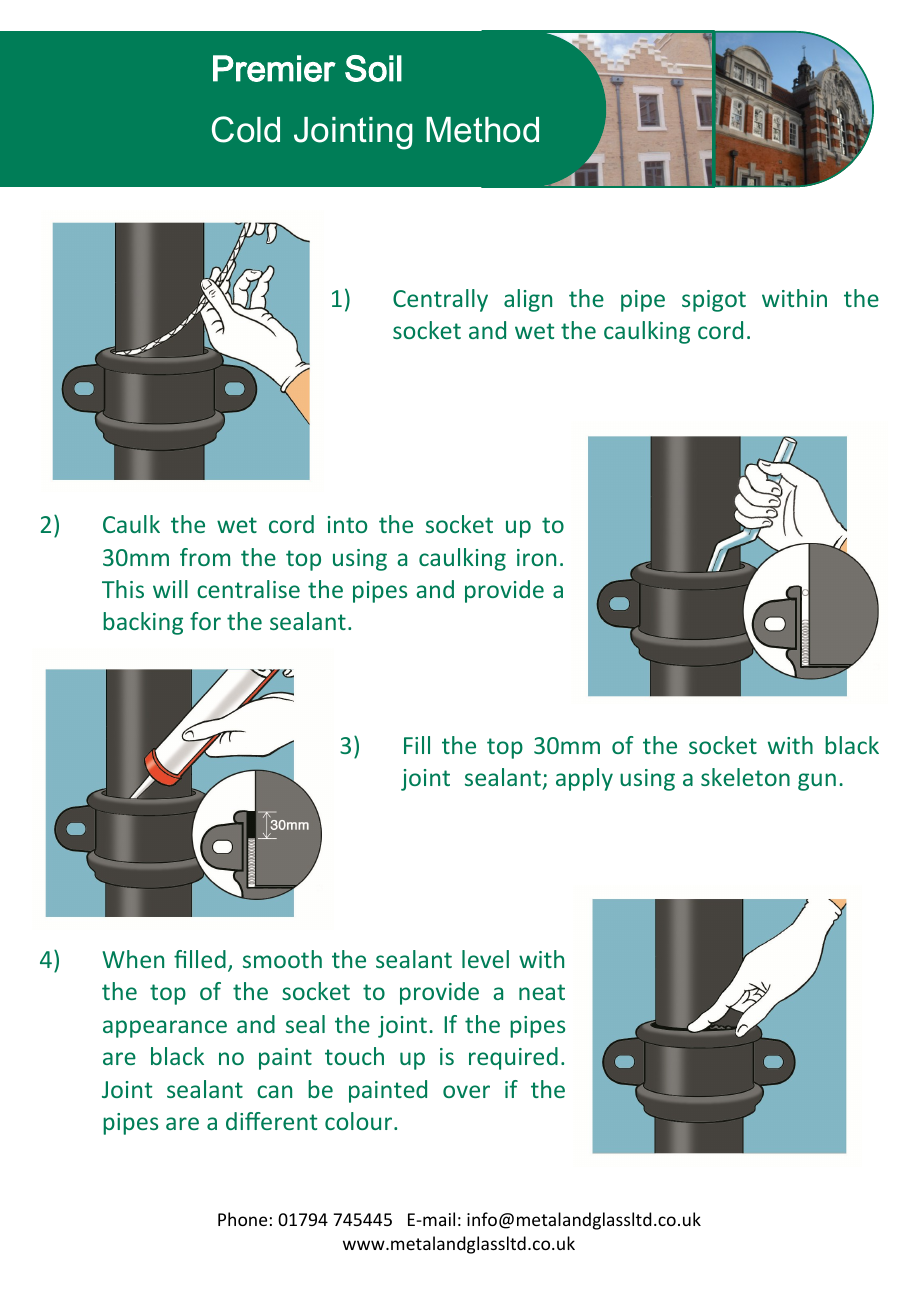 The width and height of the document is (924, 1313). I want to click on spigot, so click(714, 301).
